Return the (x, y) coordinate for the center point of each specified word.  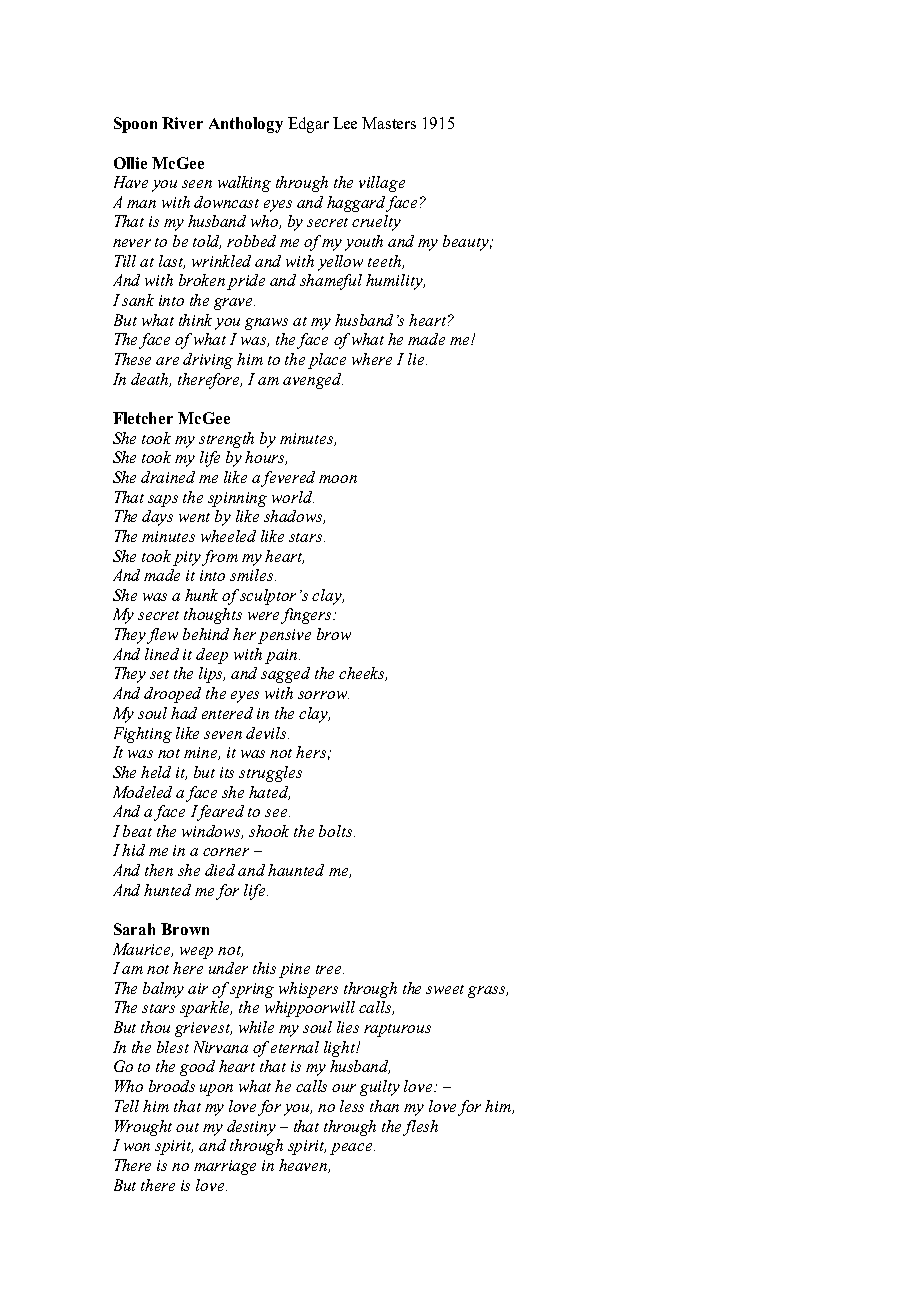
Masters (389, 123)
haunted (296, 870)
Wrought (143, 1128)
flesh (420, 1128)
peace (352, 1149)
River (182, 123)
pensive (284, 636)
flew (162, 636)
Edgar (308, 125)
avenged (313, 381)
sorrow (323, 695)
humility (395, 282)
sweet (445, 989)
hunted (167, 890)
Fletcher (143, 418)
